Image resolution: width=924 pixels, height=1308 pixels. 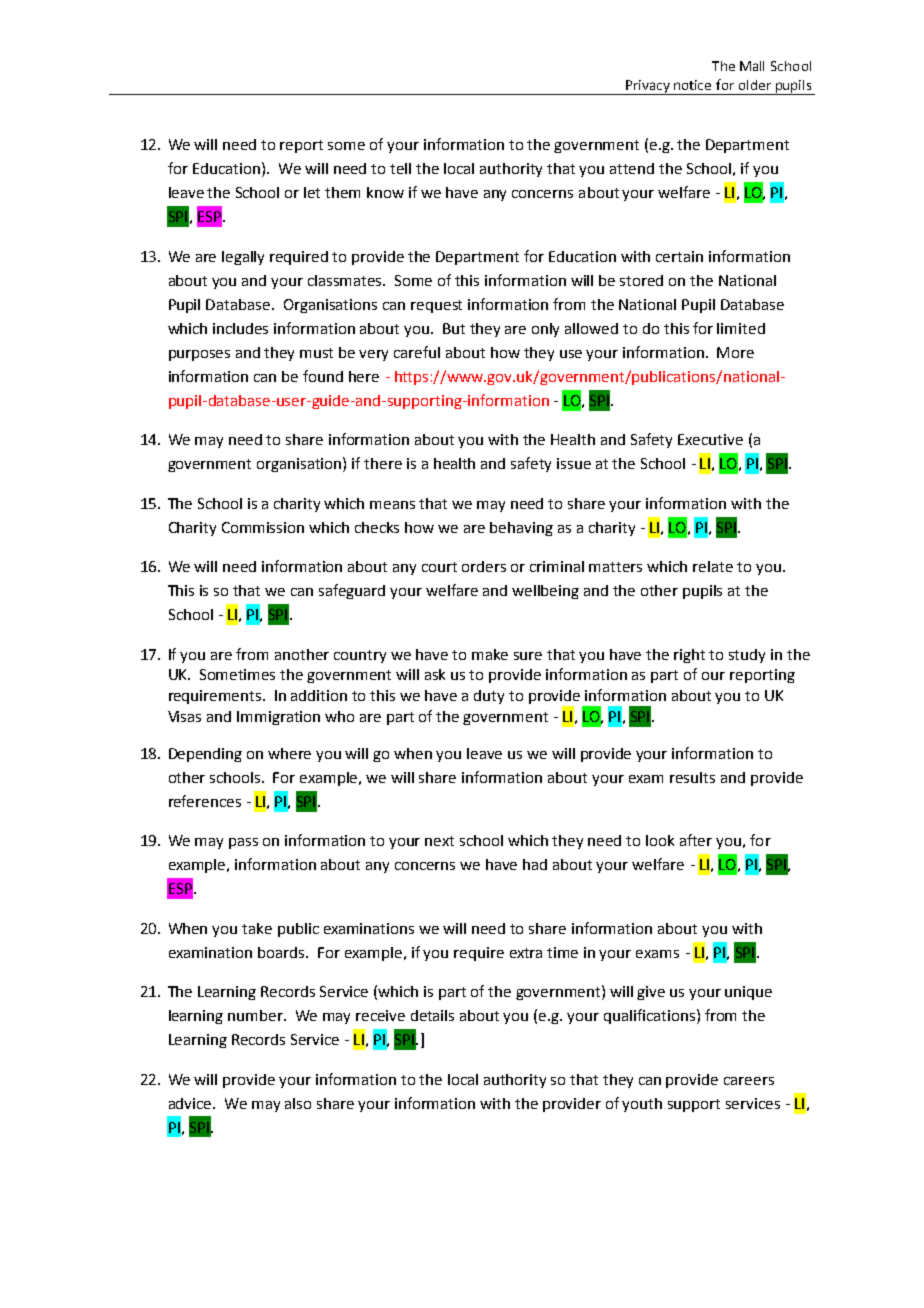 What do you see at coordinates (278, 718) in the document?
I see `Immigration` at bounding box center [278, 718].
